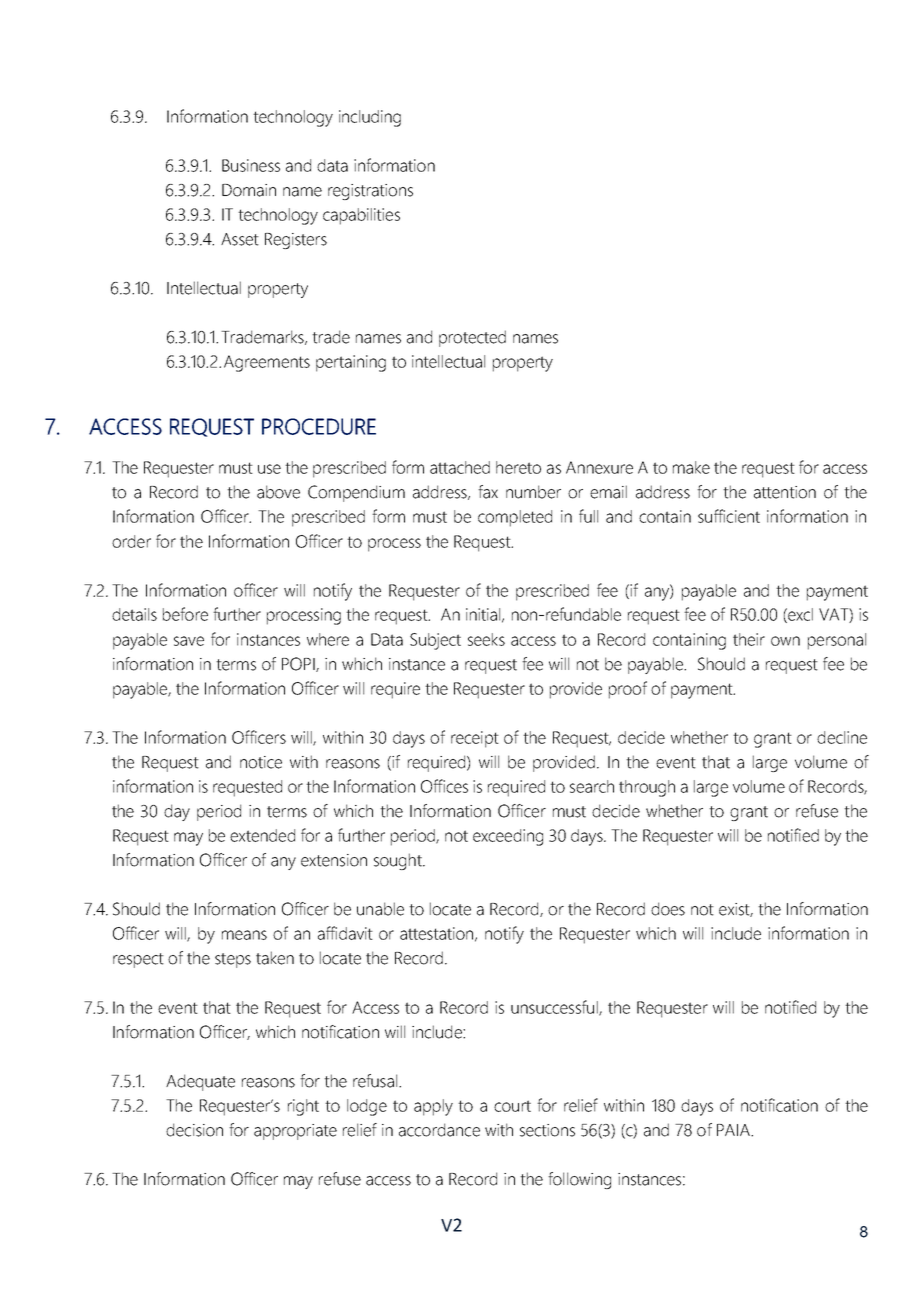 The width and height of the screenshot is (924, 1308). I want to click on including, so click(370, 118).
